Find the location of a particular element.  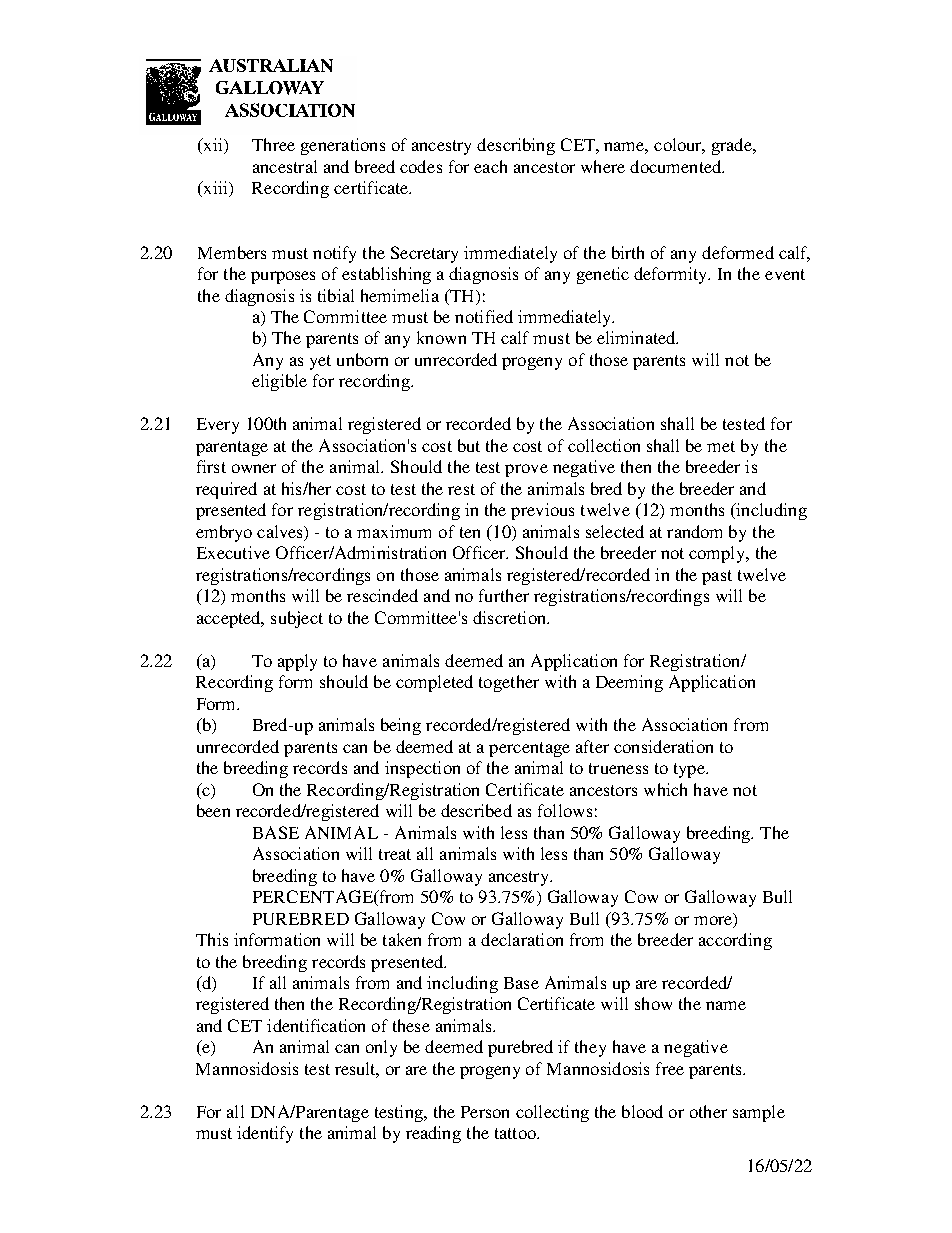

described is located at coordinates (476, 810).
